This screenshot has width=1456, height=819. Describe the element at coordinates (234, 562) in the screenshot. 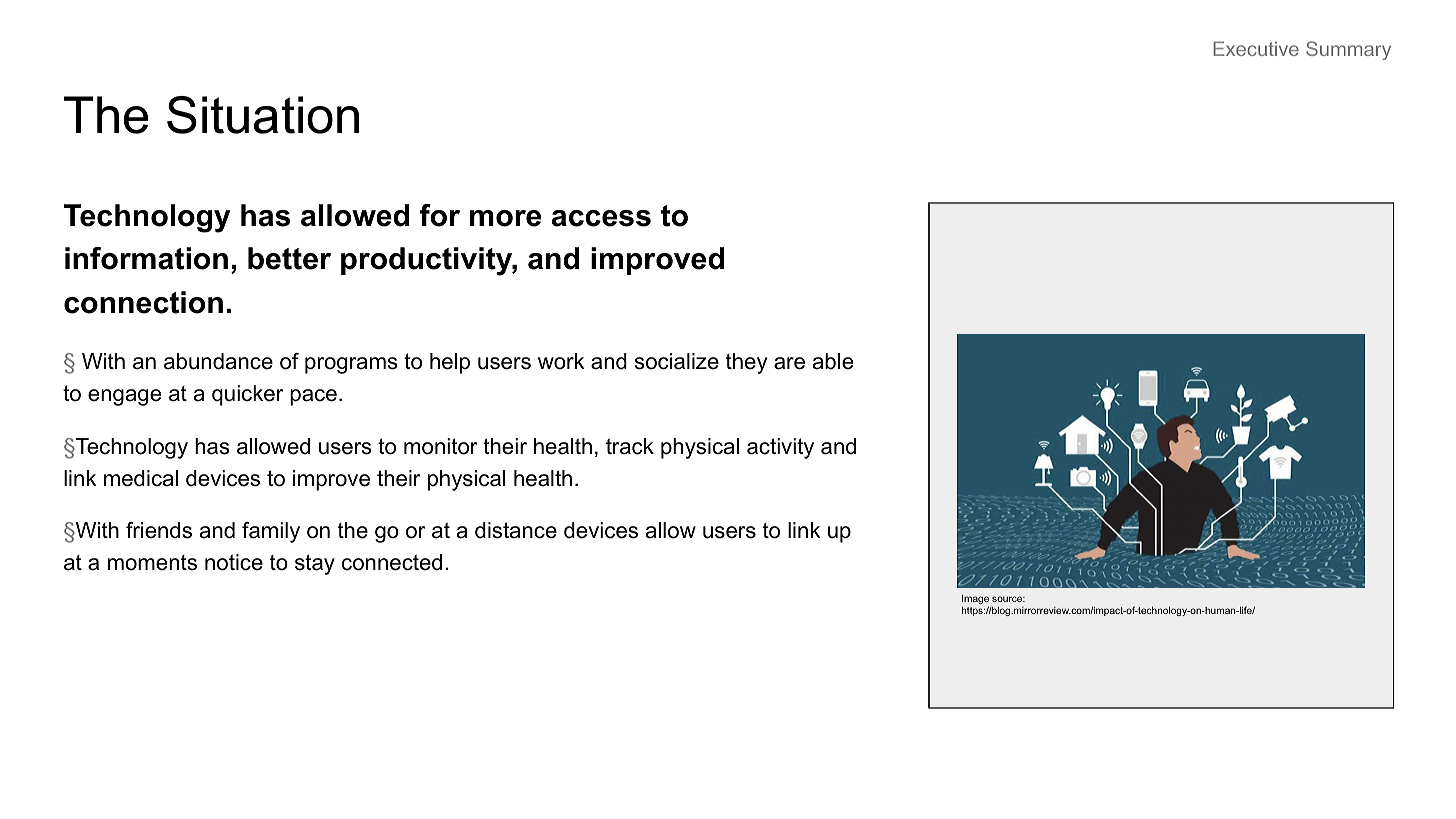

I see `notice` at that location.
